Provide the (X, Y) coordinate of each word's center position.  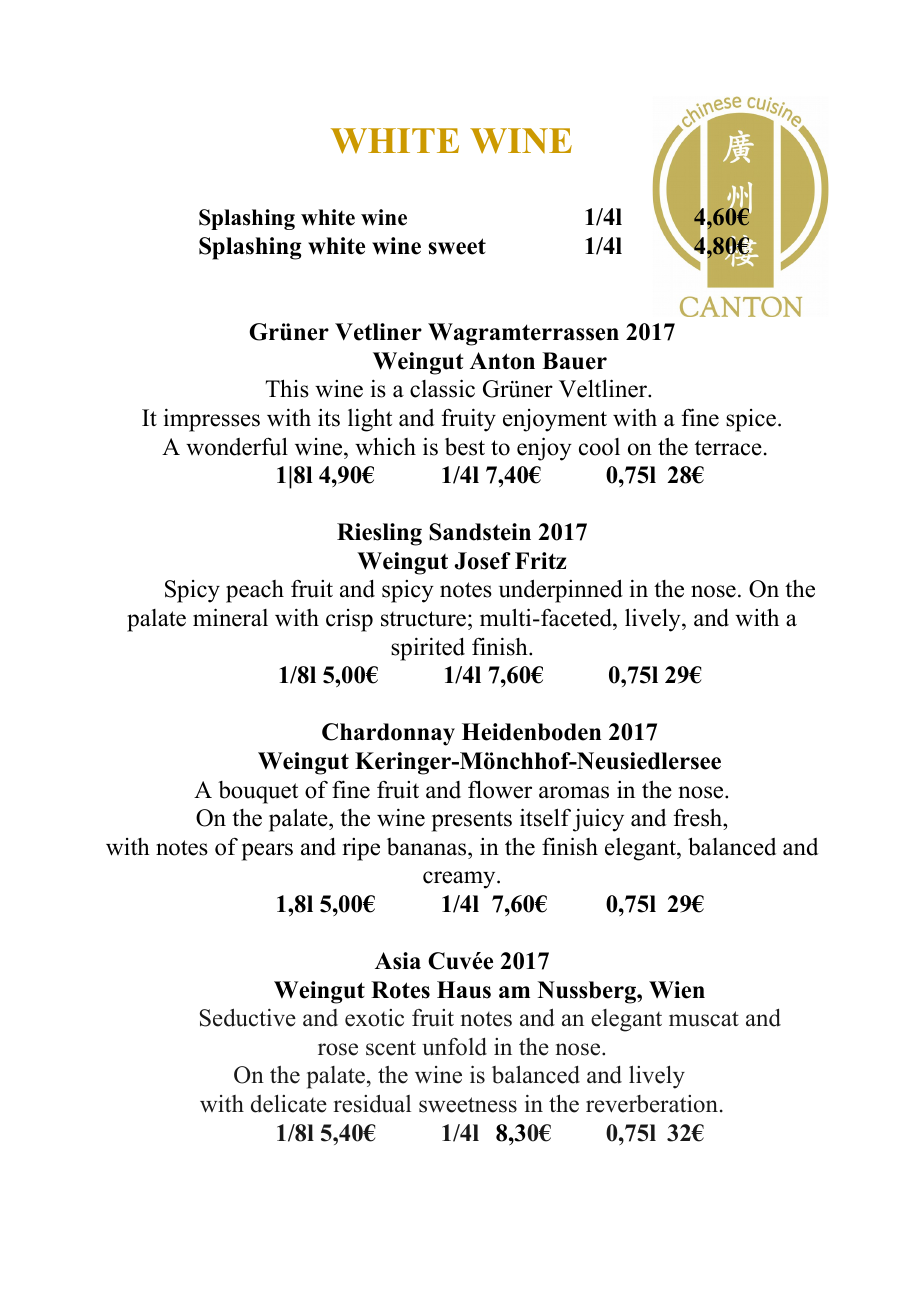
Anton (502, 361)
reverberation (652, 1104)
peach (255, 591)
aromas (574, 792)
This (287, 388)
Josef (483, 561)
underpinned (561, 591)
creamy (460, 880)
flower (500, 789)
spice (751, 420)
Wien (677, 990)
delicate (289, 1104)
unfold (454, 1047)
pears (267, 852)
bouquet (258, 792)
